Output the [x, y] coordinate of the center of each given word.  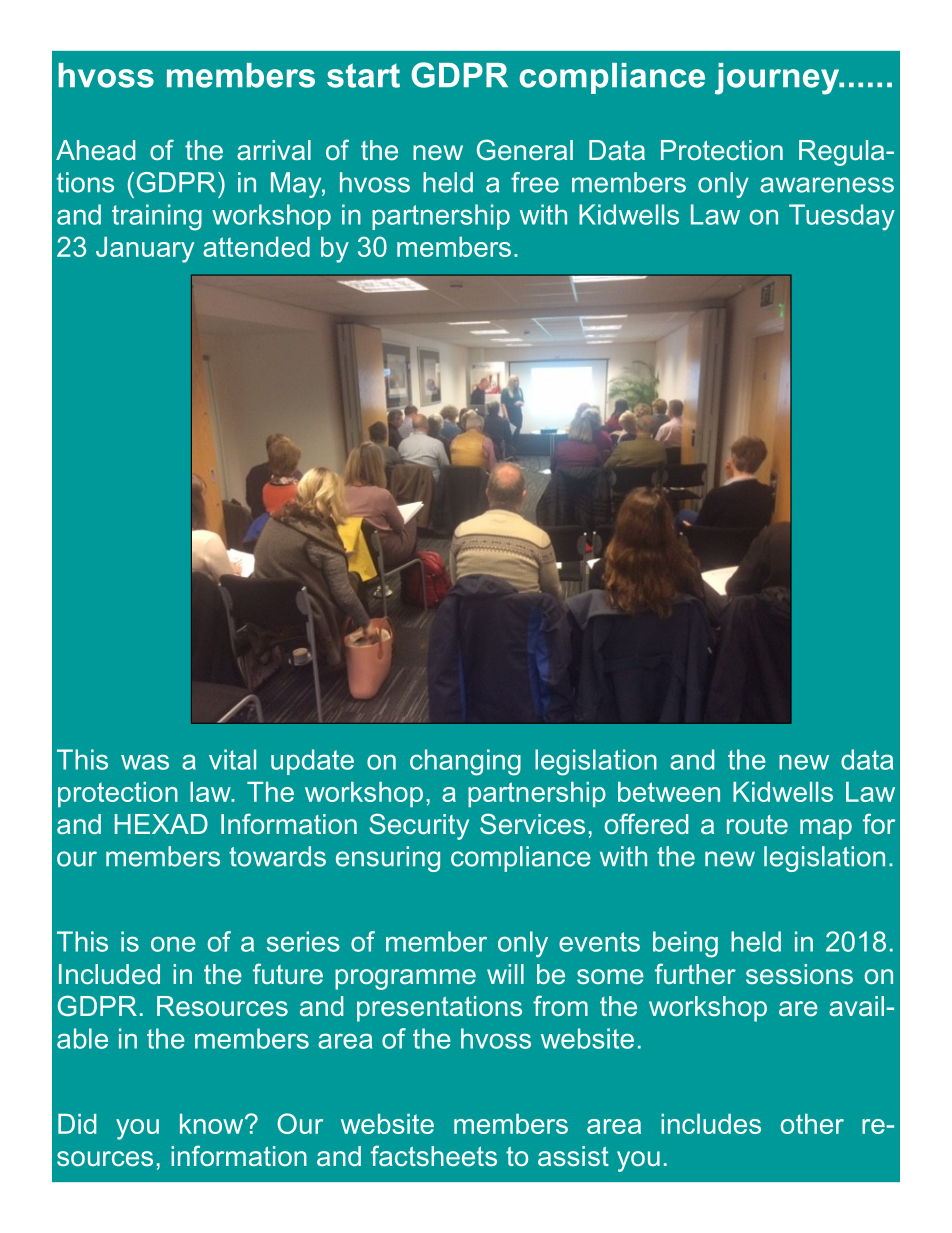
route [757, 824]
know [213, 1124]
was [145, 762]
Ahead [95, 150]
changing [465, 762]
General [525, 149]
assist [573, 1156]
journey [778, 79]
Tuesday [842, 217]
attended [256, 247]
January [145, 250]
